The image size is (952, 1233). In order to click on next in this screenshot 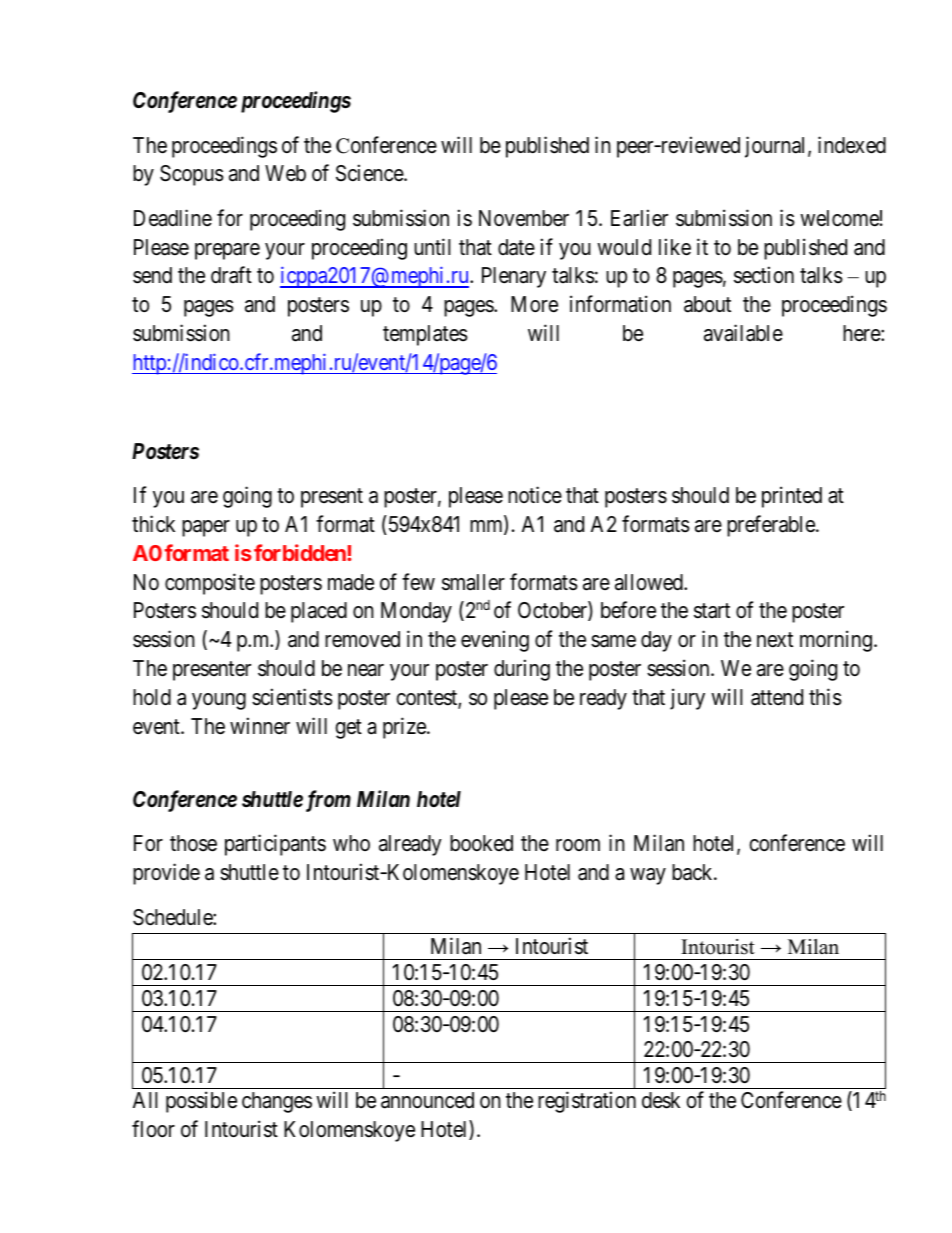, I will do `click(775, 640)`.
